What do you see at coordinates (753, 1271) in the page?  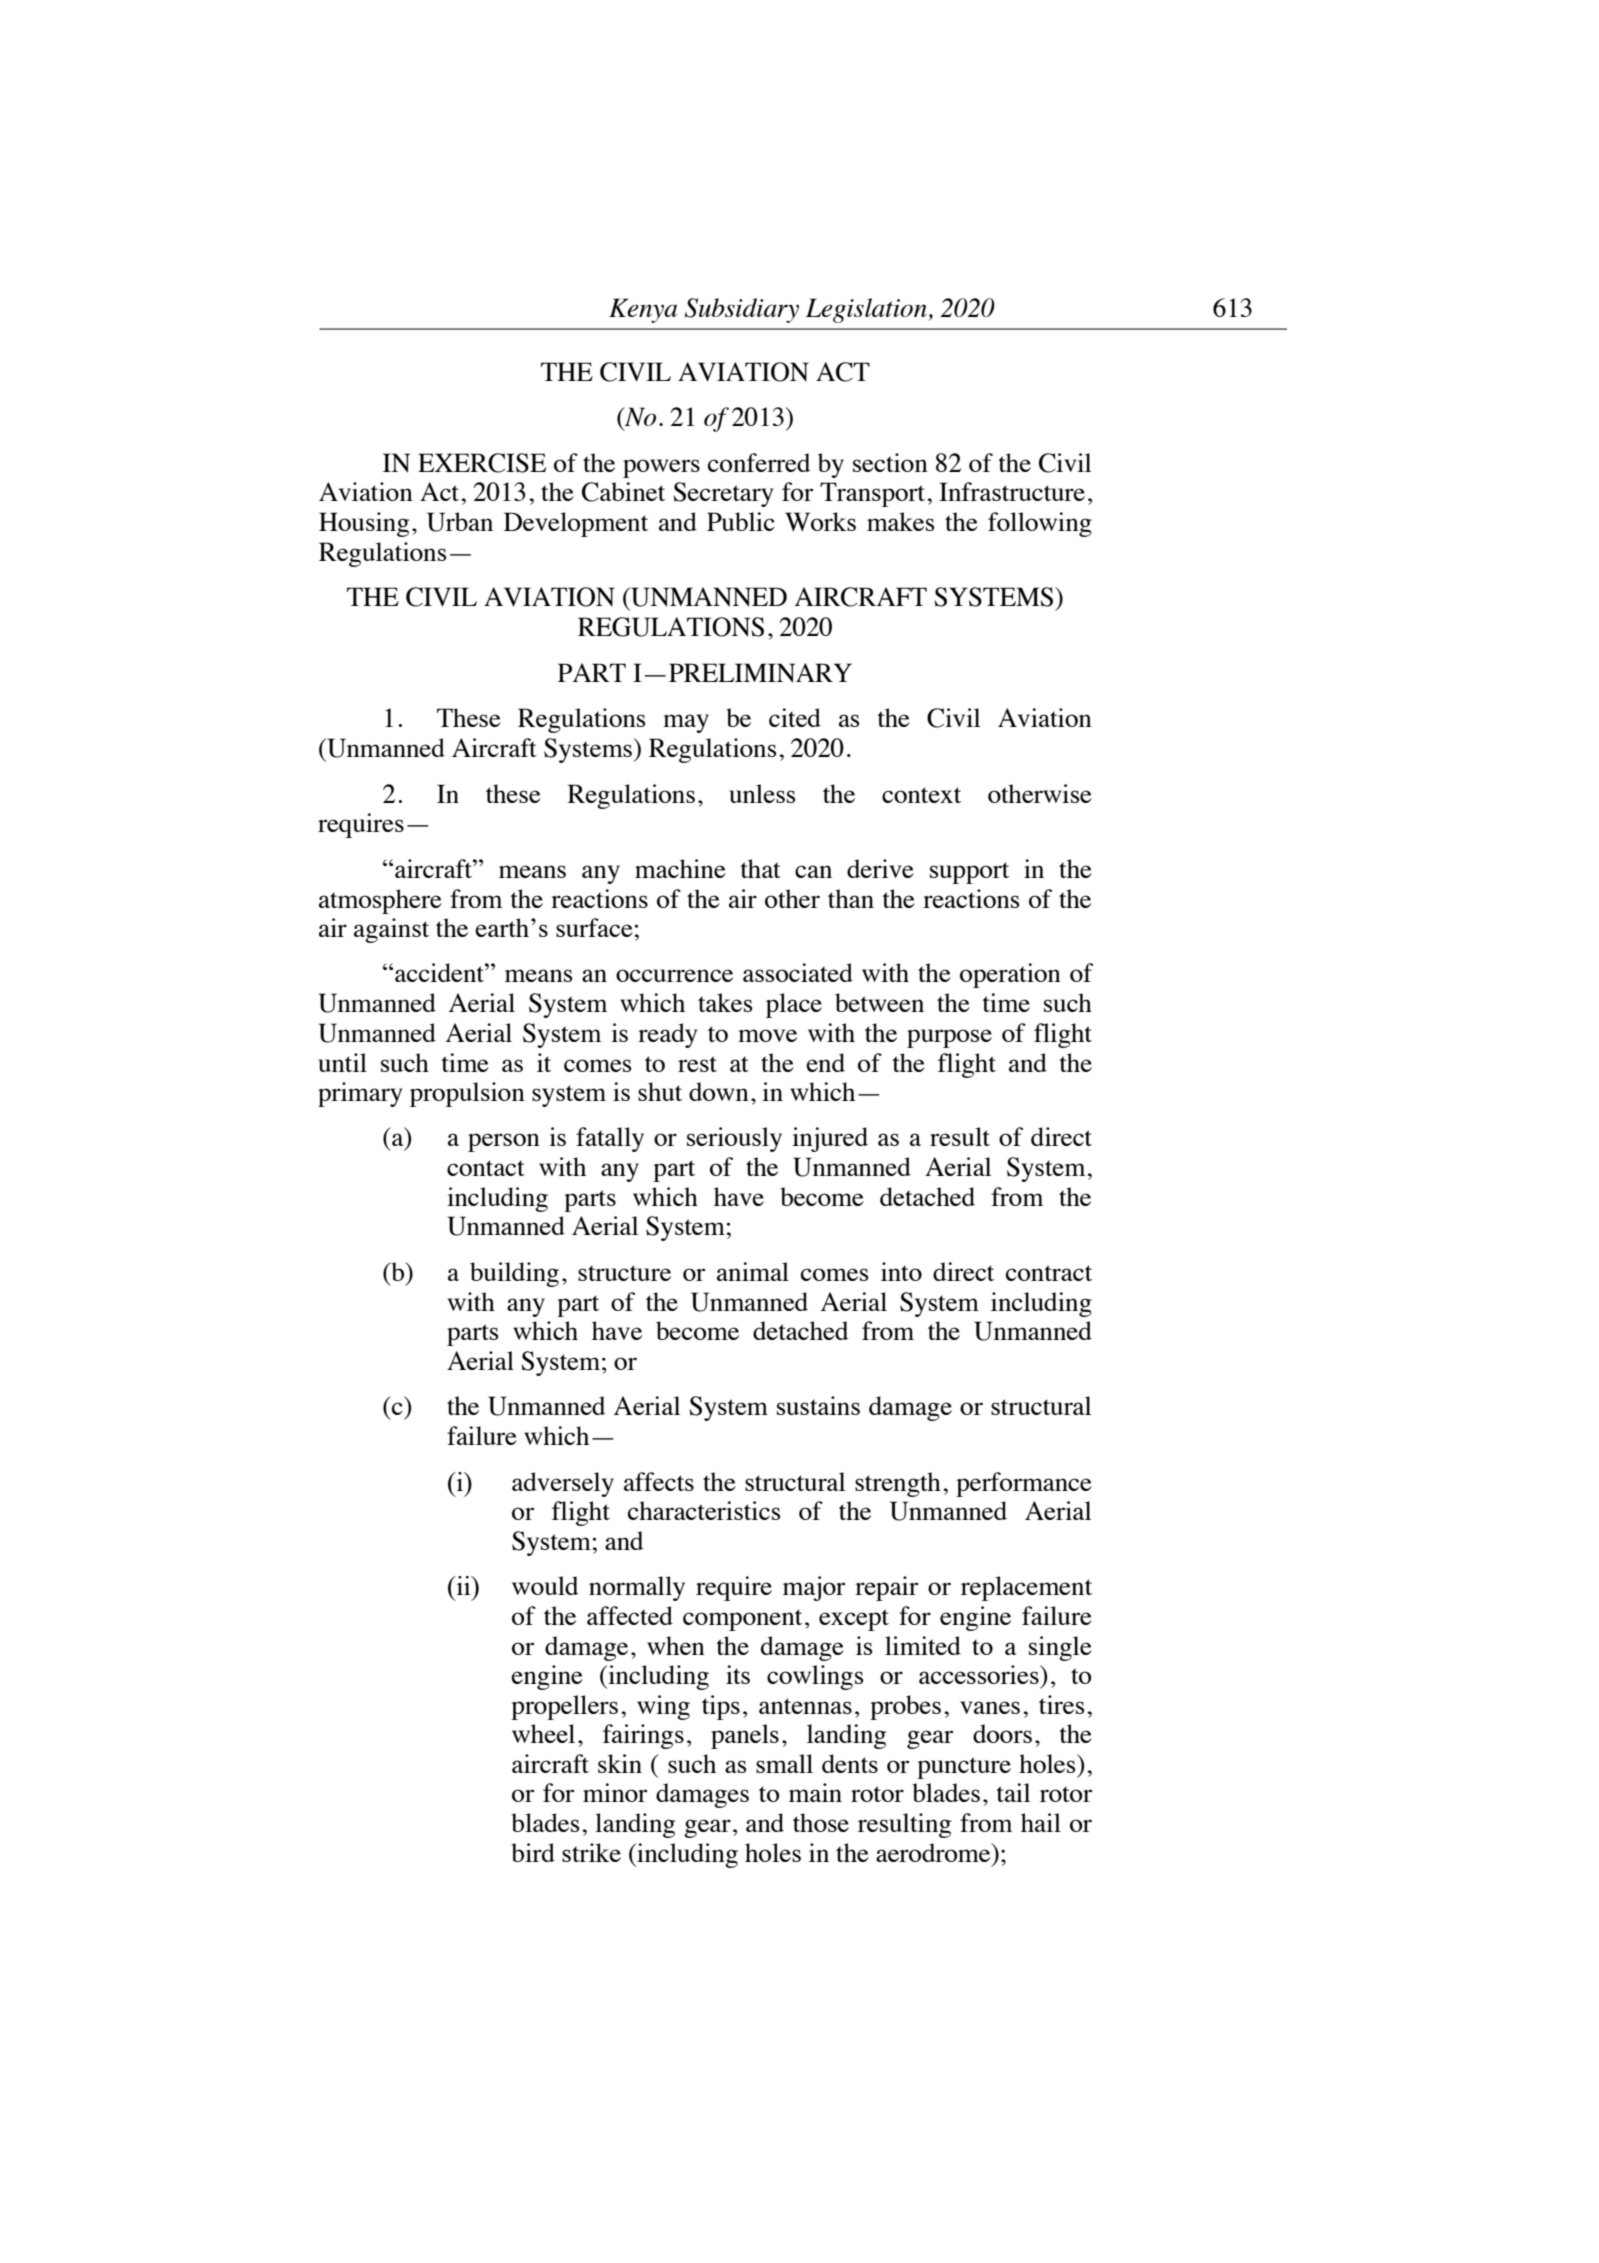 I see `animal` at bounding box center [753, 1271].
